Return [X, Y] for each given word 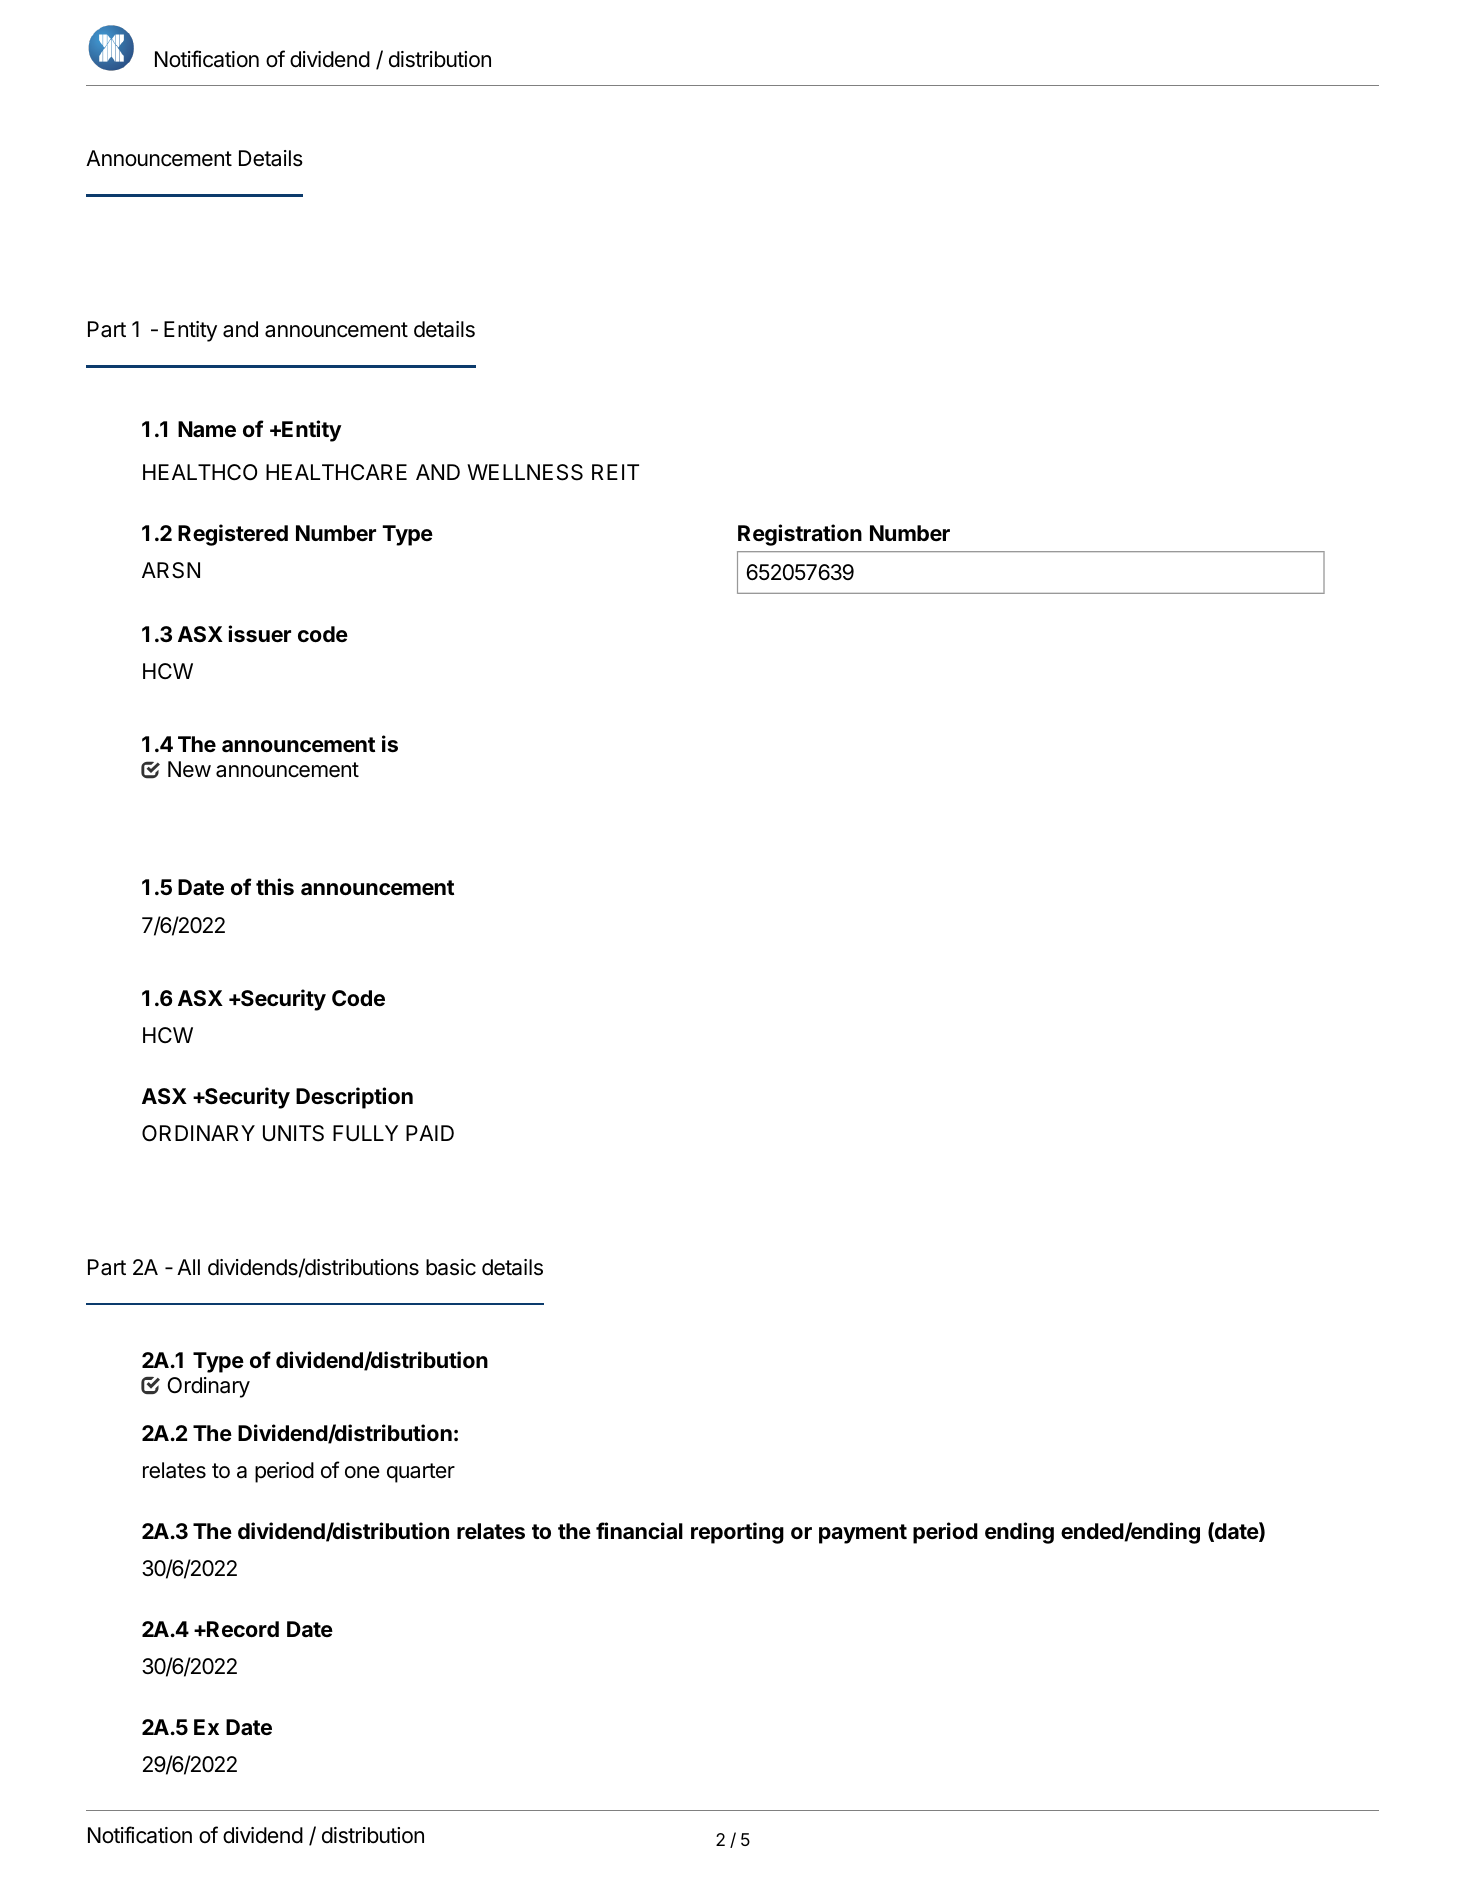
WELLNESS [525, 472]
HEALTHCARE [336, 472]
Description [354, 1098]
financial [639, 1531]
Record [242, 1629]
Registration [800, 535]
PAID [430, 1133]
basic [451, 1267]
